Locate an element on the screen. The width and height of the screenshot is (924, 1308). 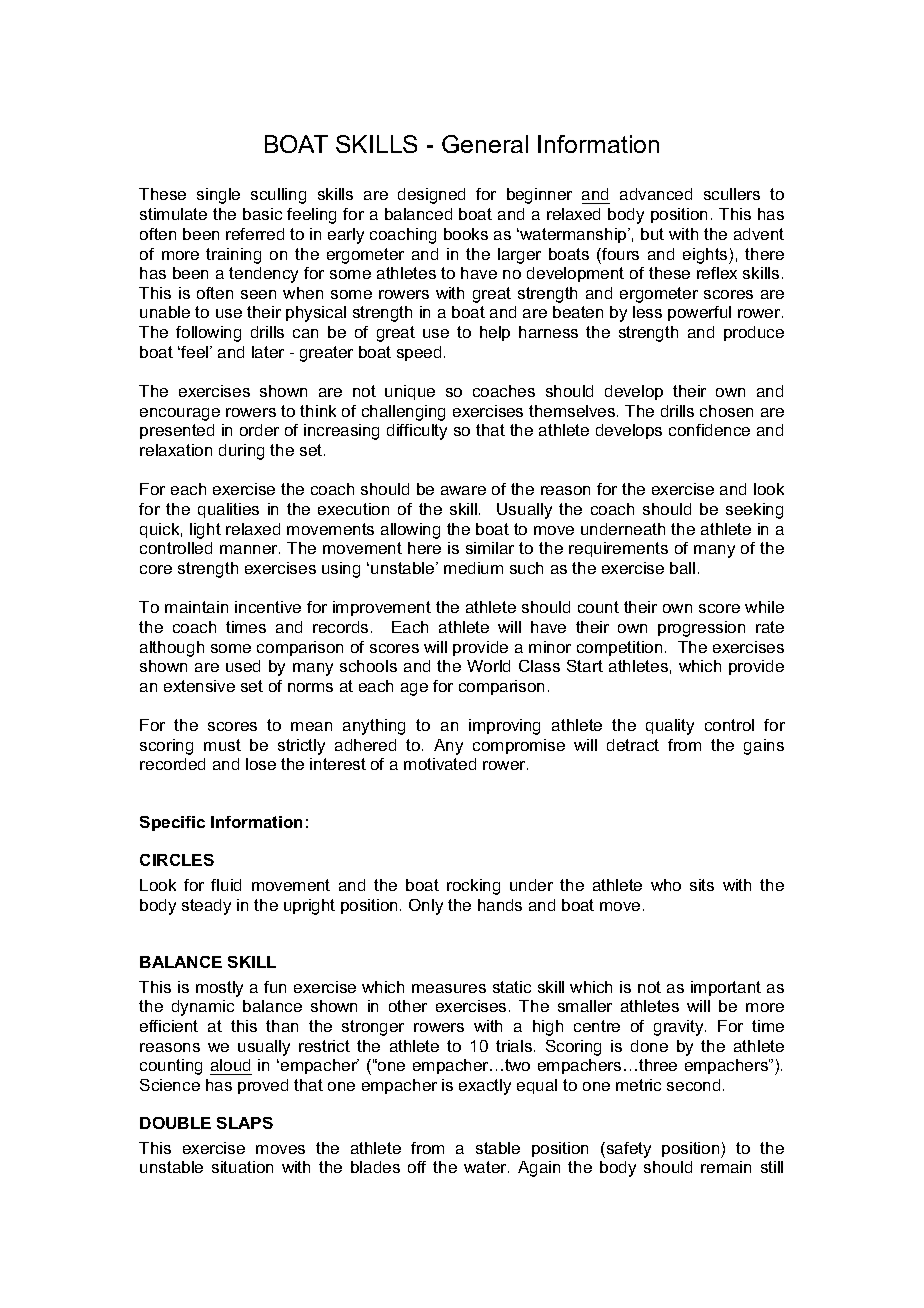
SLAPS is located at coordinates (245, 1123).
